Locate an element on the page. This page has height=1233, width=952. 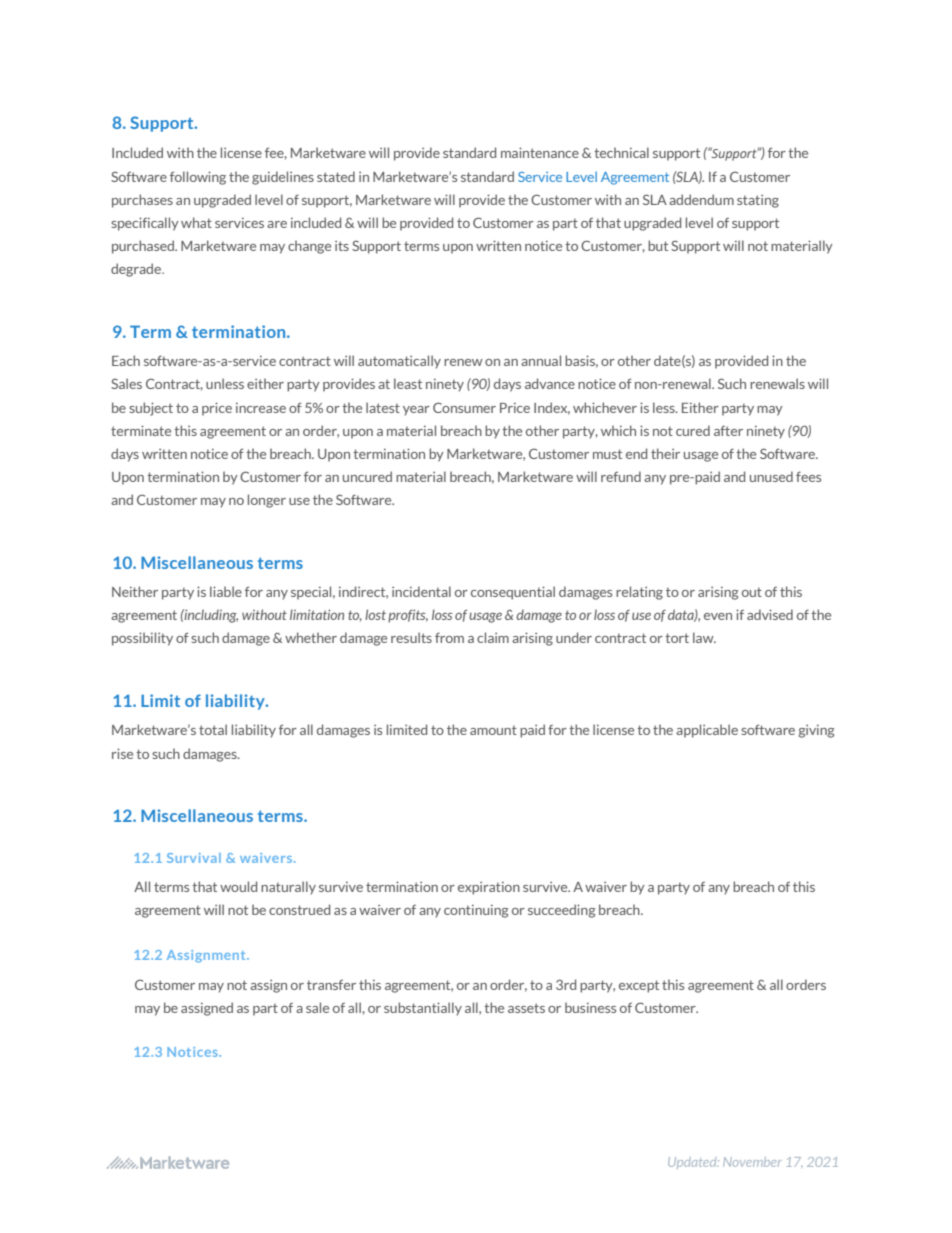
maintenance is located at coordinates (540, 152).
